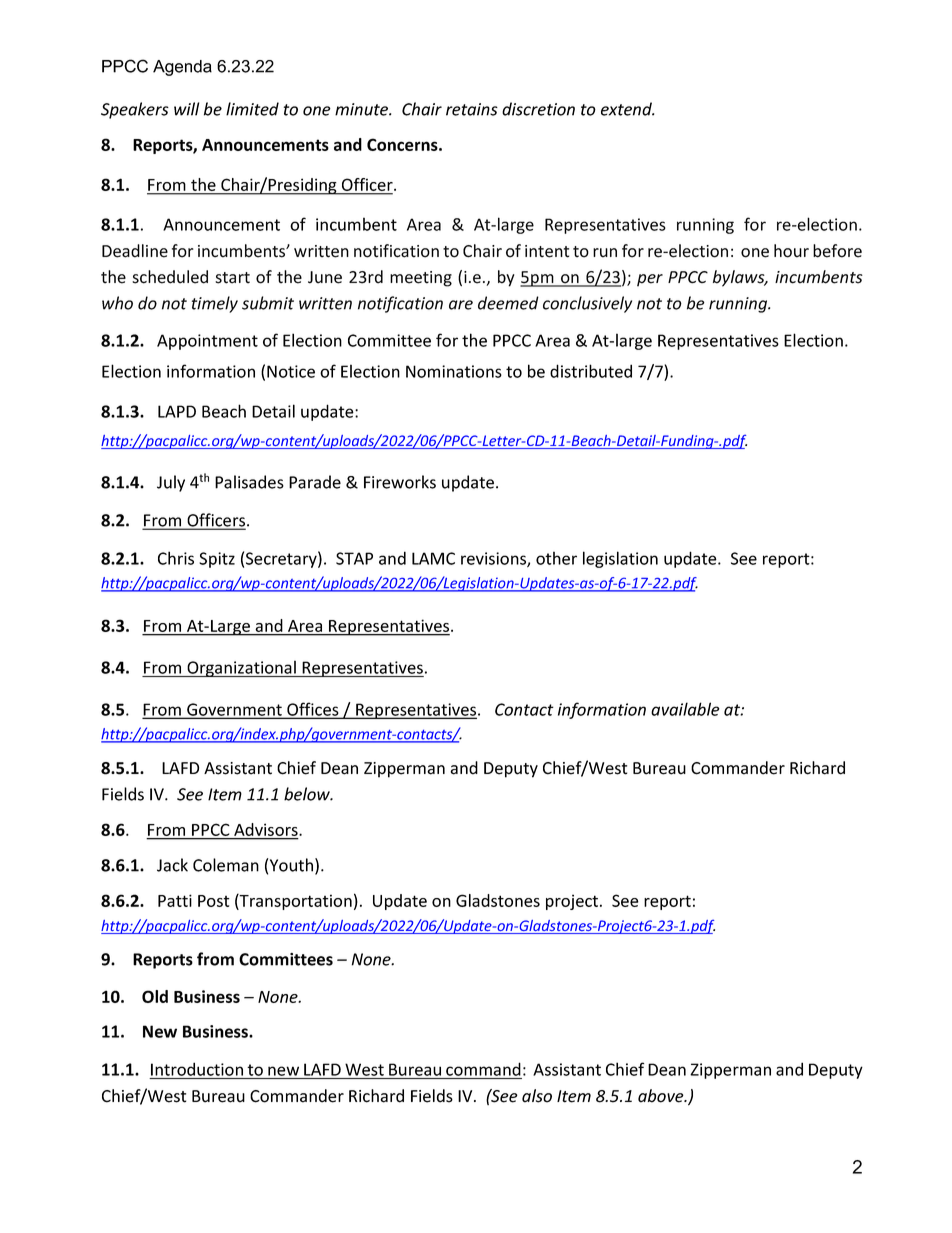  I want to click on will, so click(186, 109).
